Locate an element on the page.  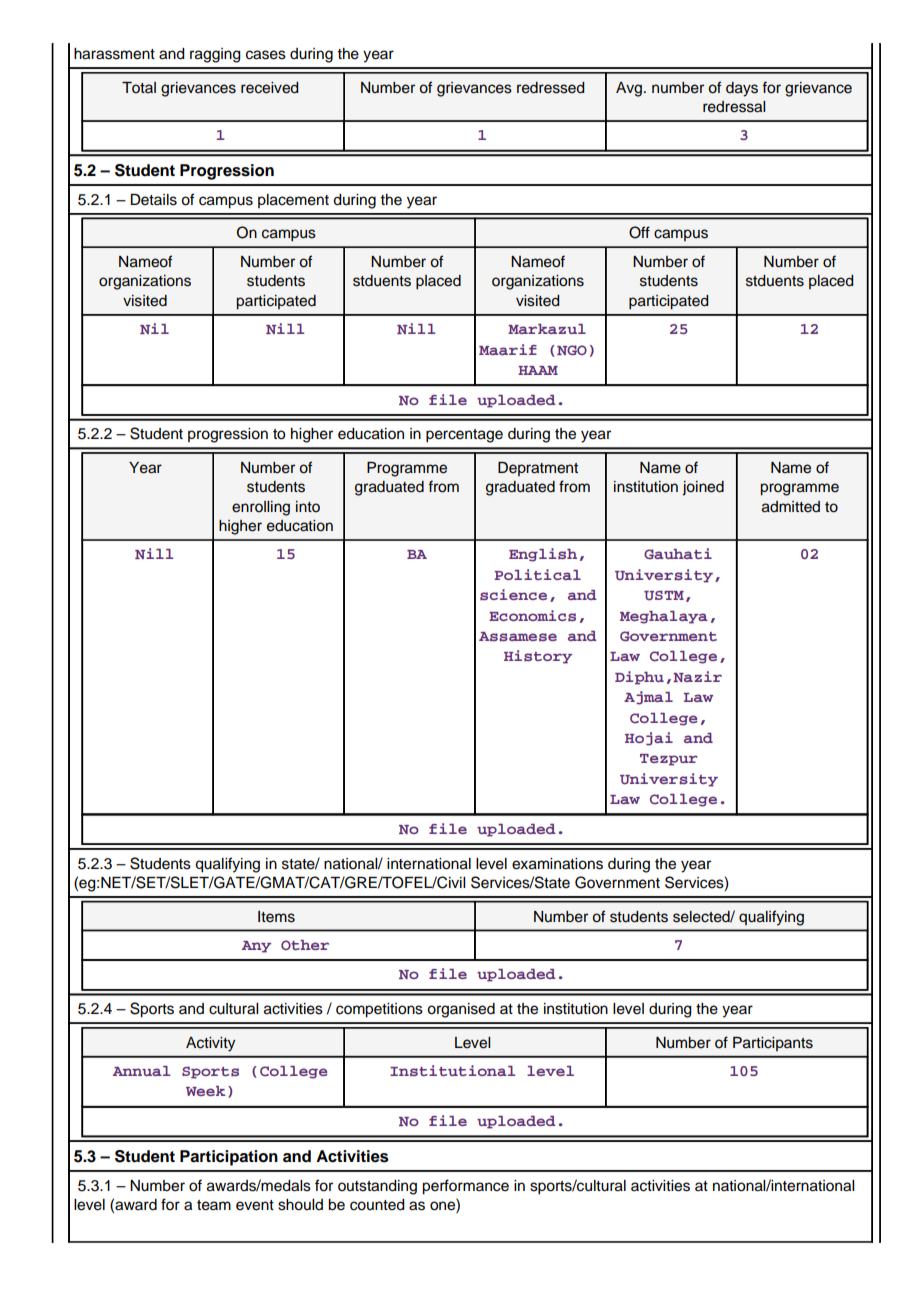
ragging is located at coordinates (215, 55).
